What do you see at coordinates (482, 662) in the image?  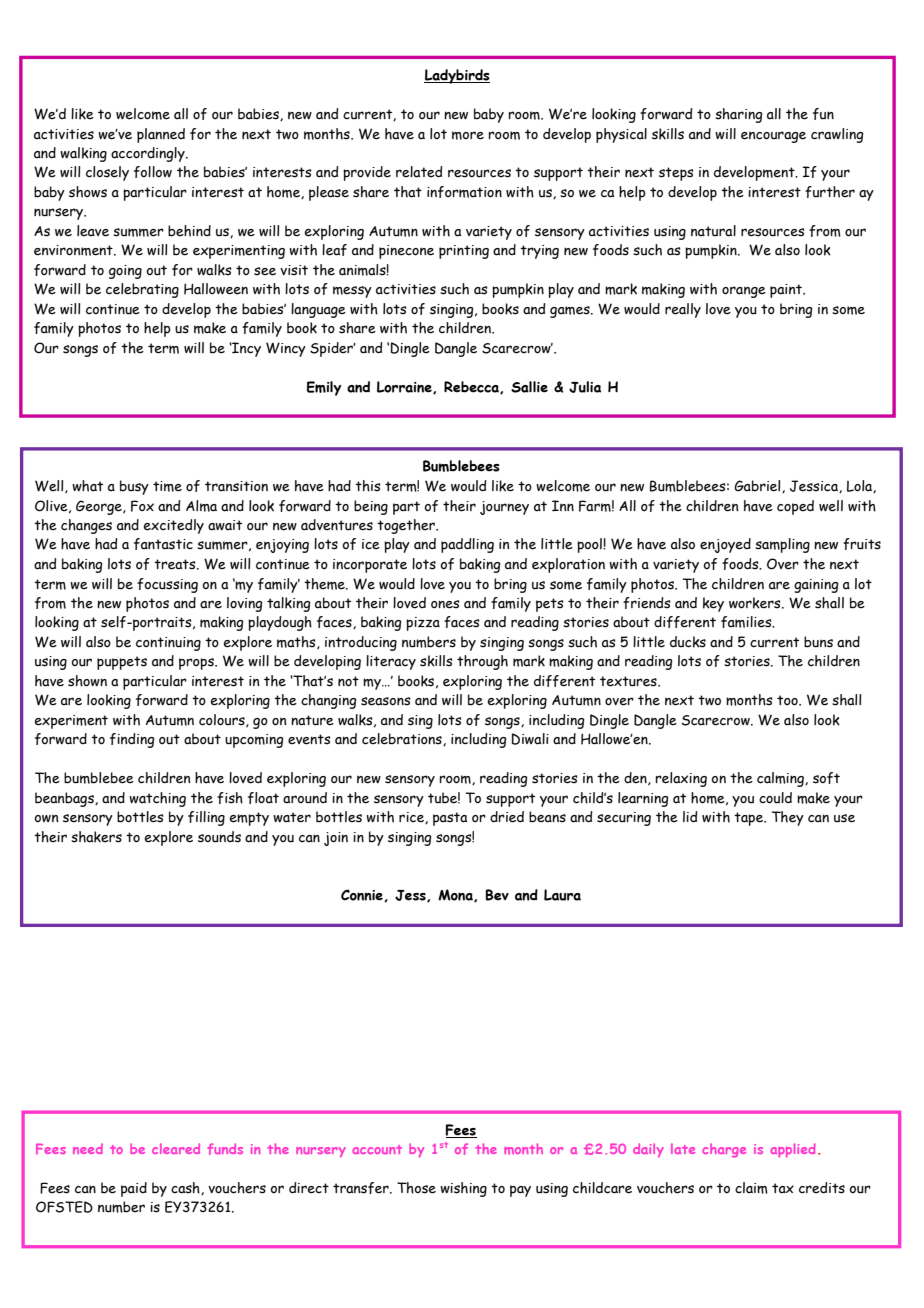 I see `through` at bounding box center [482, 662].
